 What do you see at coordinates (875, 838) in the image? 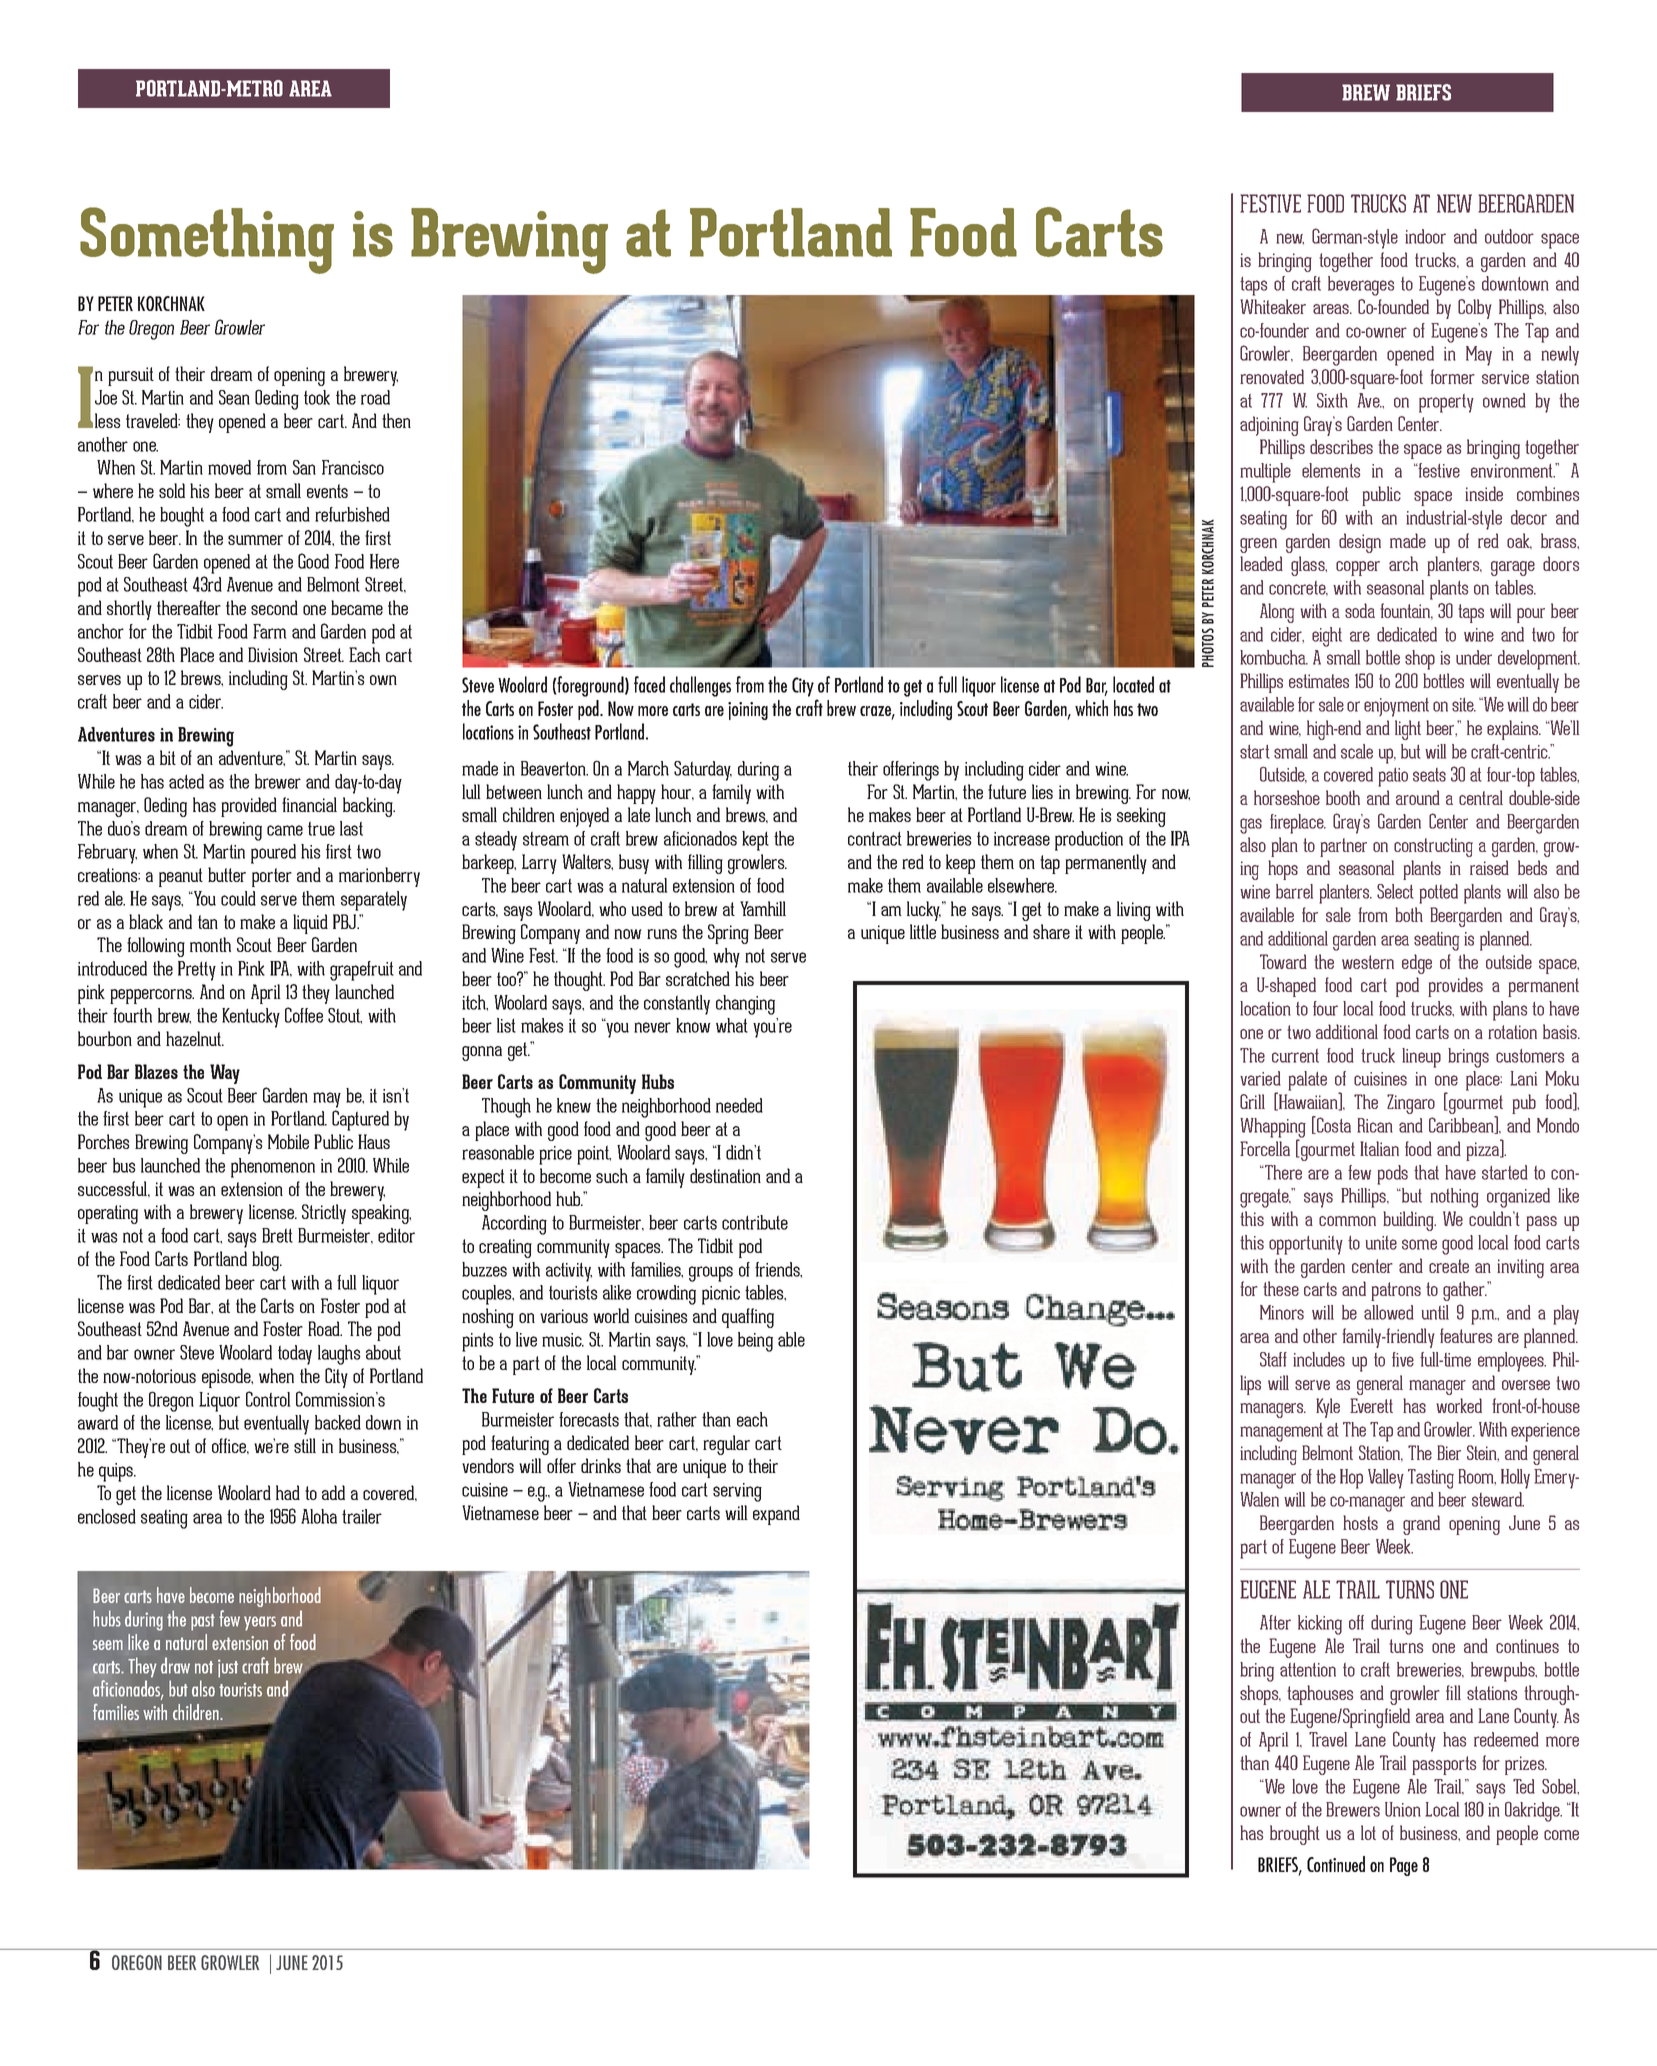
I see `contract` at bounding box center [875, 838].
